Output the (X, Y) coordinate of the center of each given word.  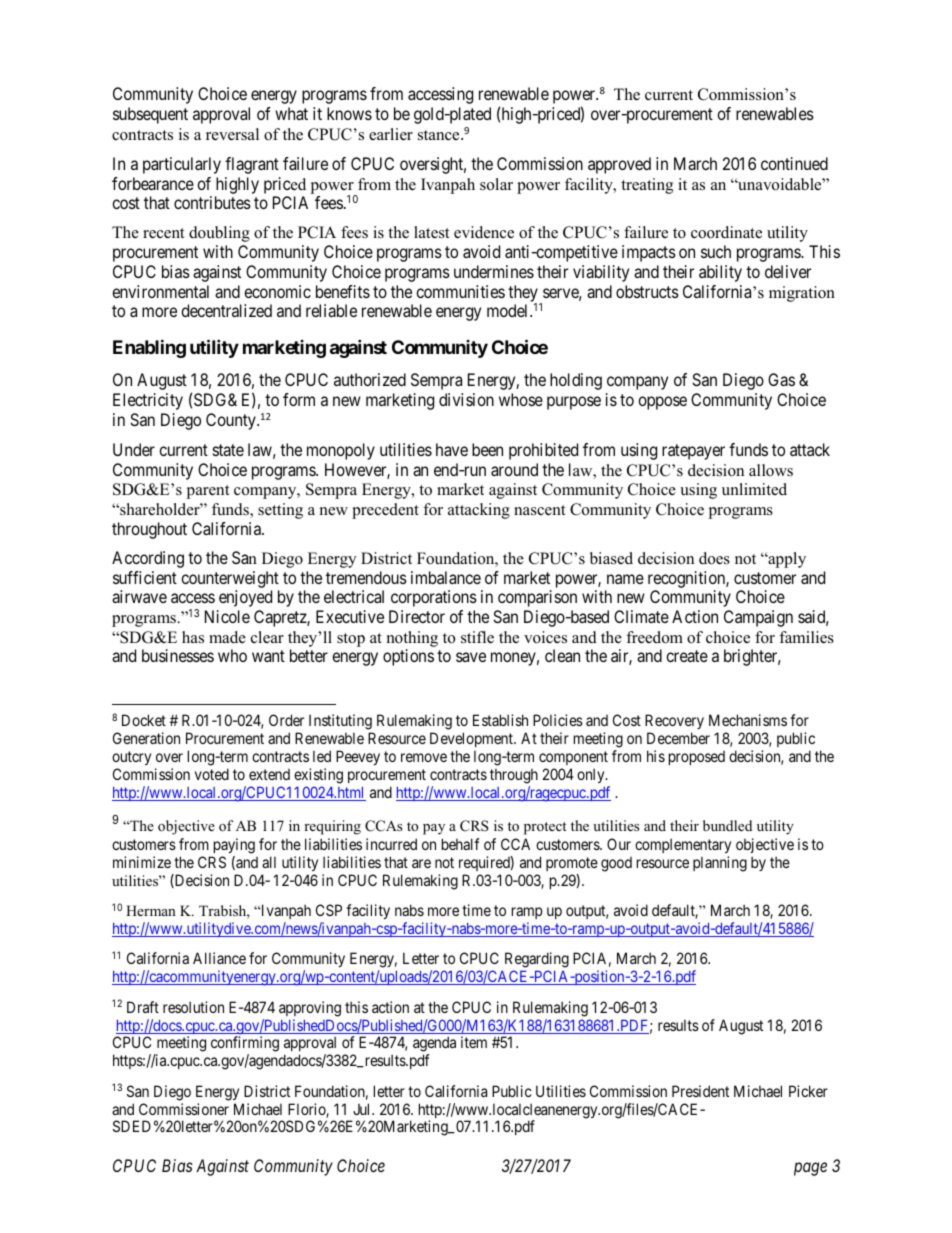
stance (440, 135)
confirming (245, 1045)
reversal (232, 134)
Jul (363, 1109)
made (227, 637)
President (700, 1091)
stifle (477, 637)
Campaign (758, 618)
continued (794, 163)
